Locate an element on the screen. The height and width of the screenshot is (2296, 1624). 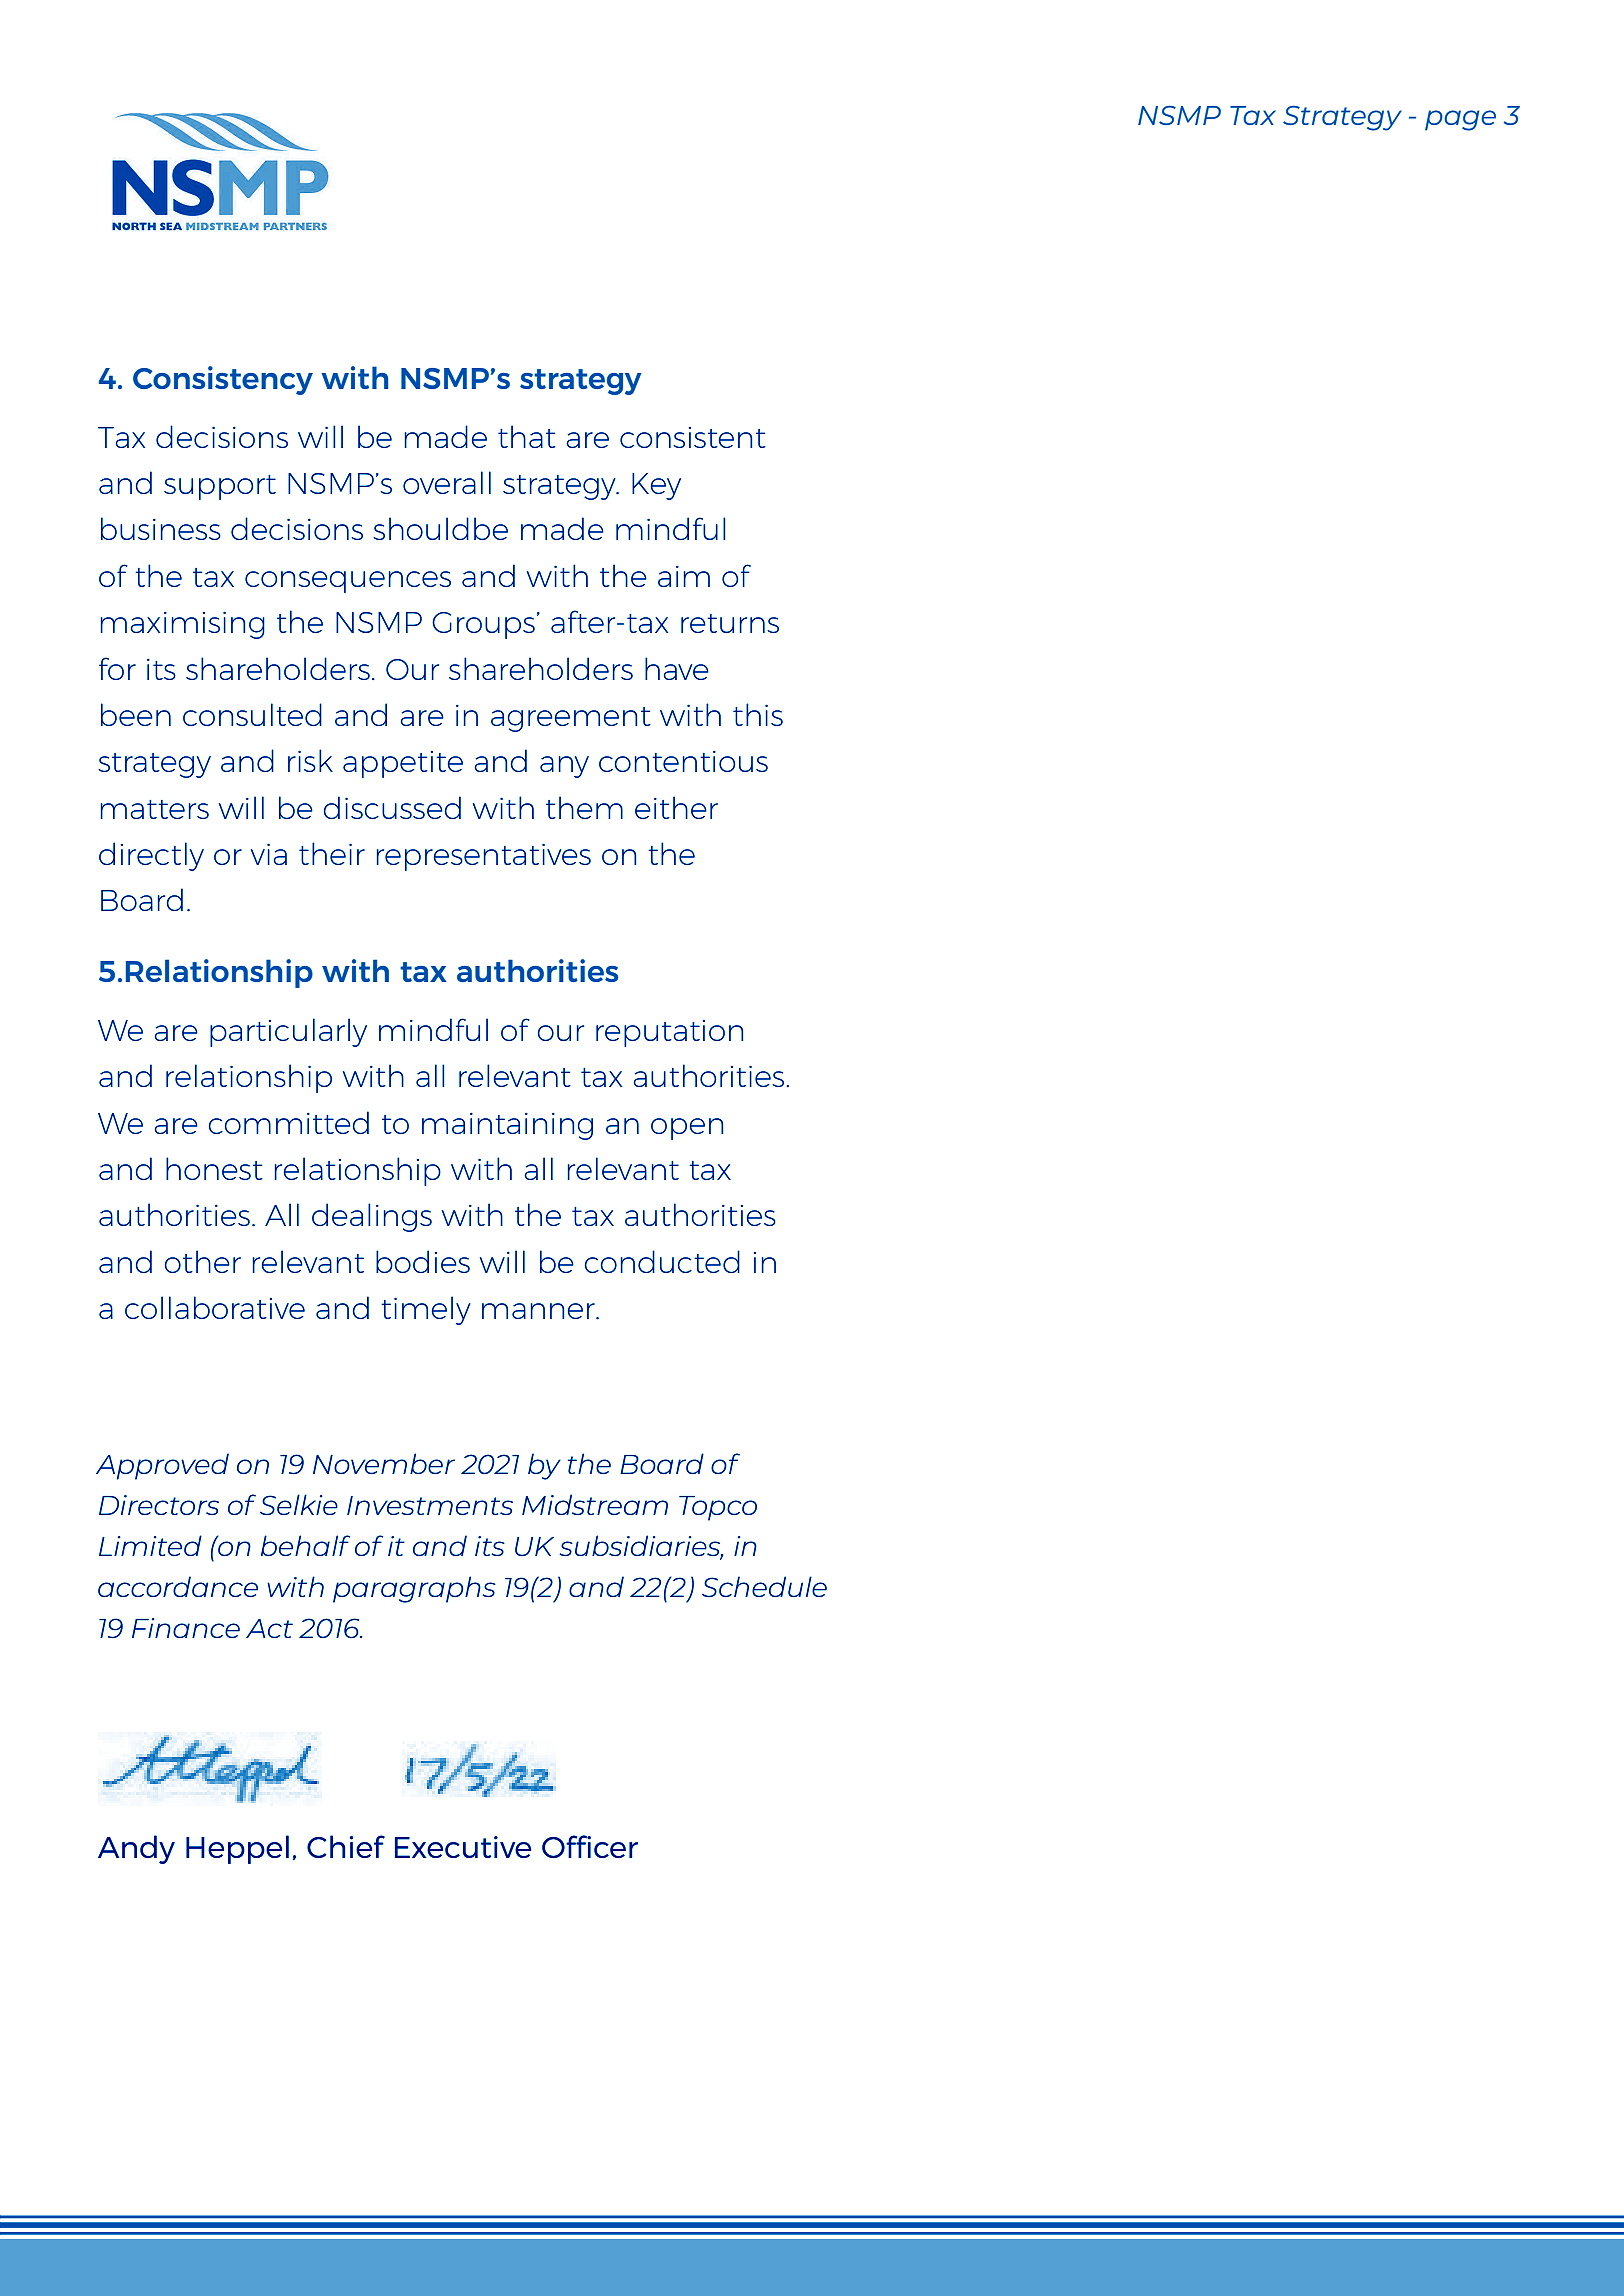
overall is located at coordinates (447, 482).
